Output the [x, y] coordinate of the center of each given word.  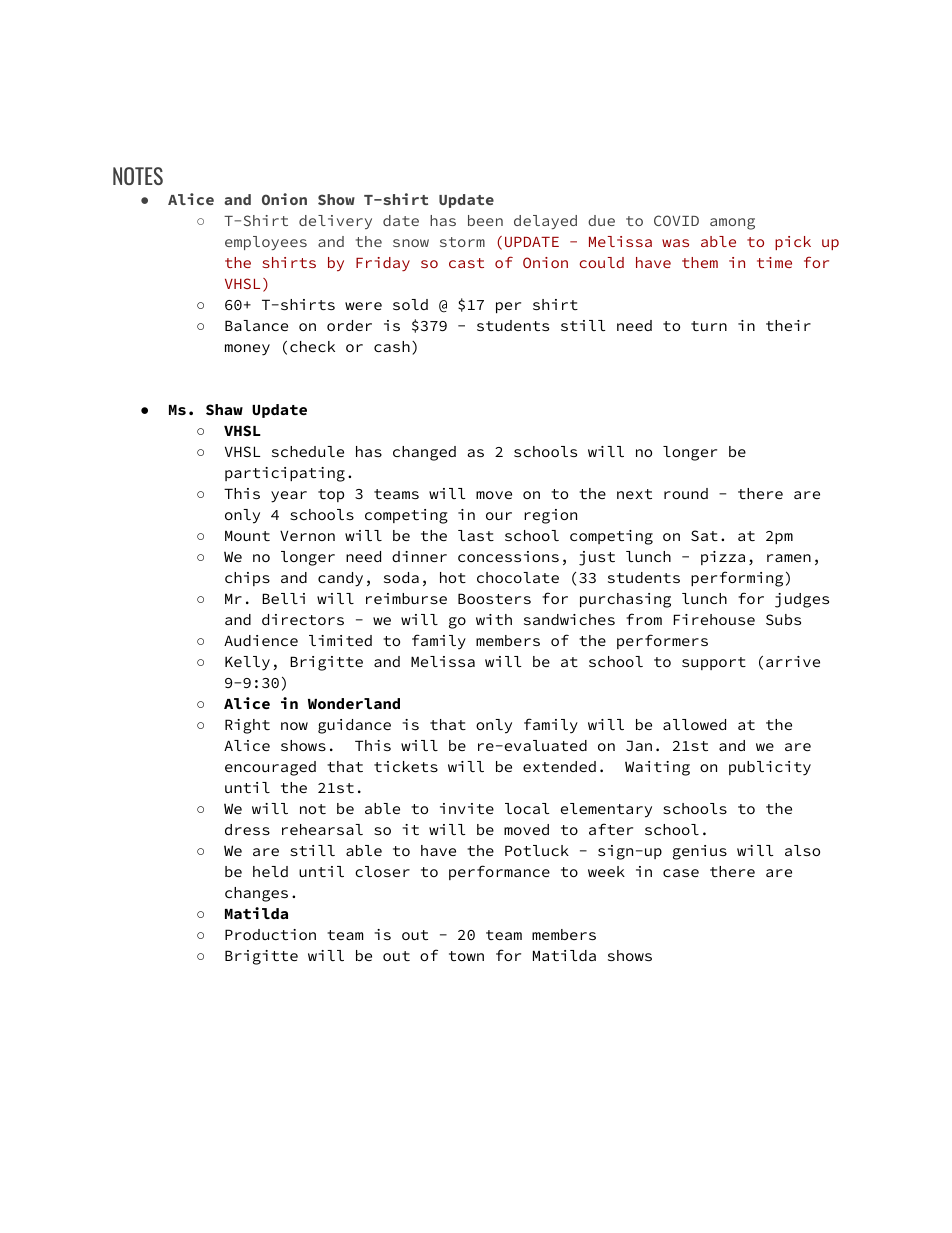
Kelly [247, 663]
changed [424, 453]
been [485, 220]
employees [266, 243]
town [466, 956]
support [714, 663]
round [686, 493]
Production [270, 934]
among [732, 224]
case [681, 873]
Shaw [224, 409]
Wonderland [354, 703]
